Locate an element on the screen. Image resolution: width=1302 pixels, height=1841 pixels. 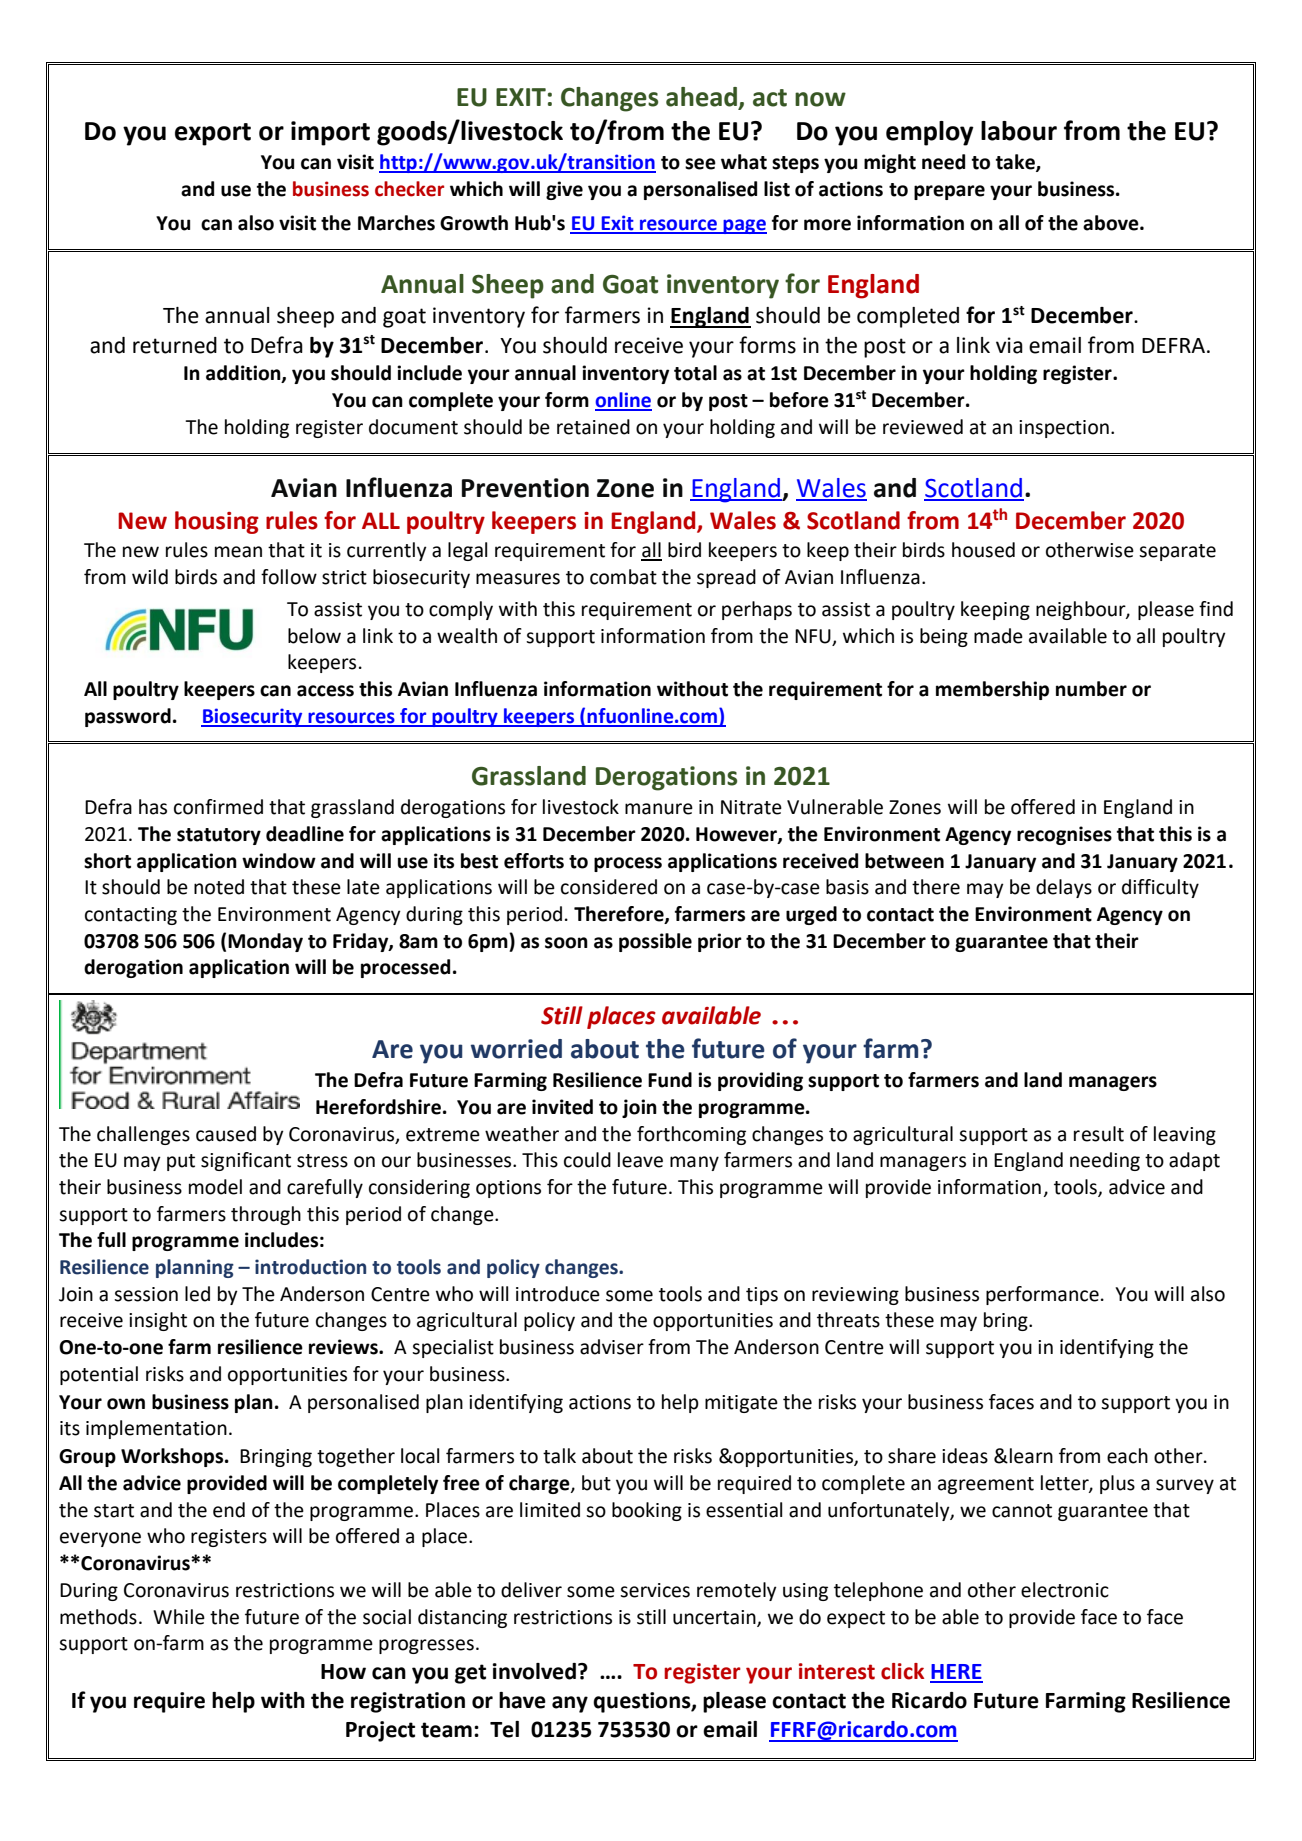
electronic is located at coordinates (1065, 1590).
